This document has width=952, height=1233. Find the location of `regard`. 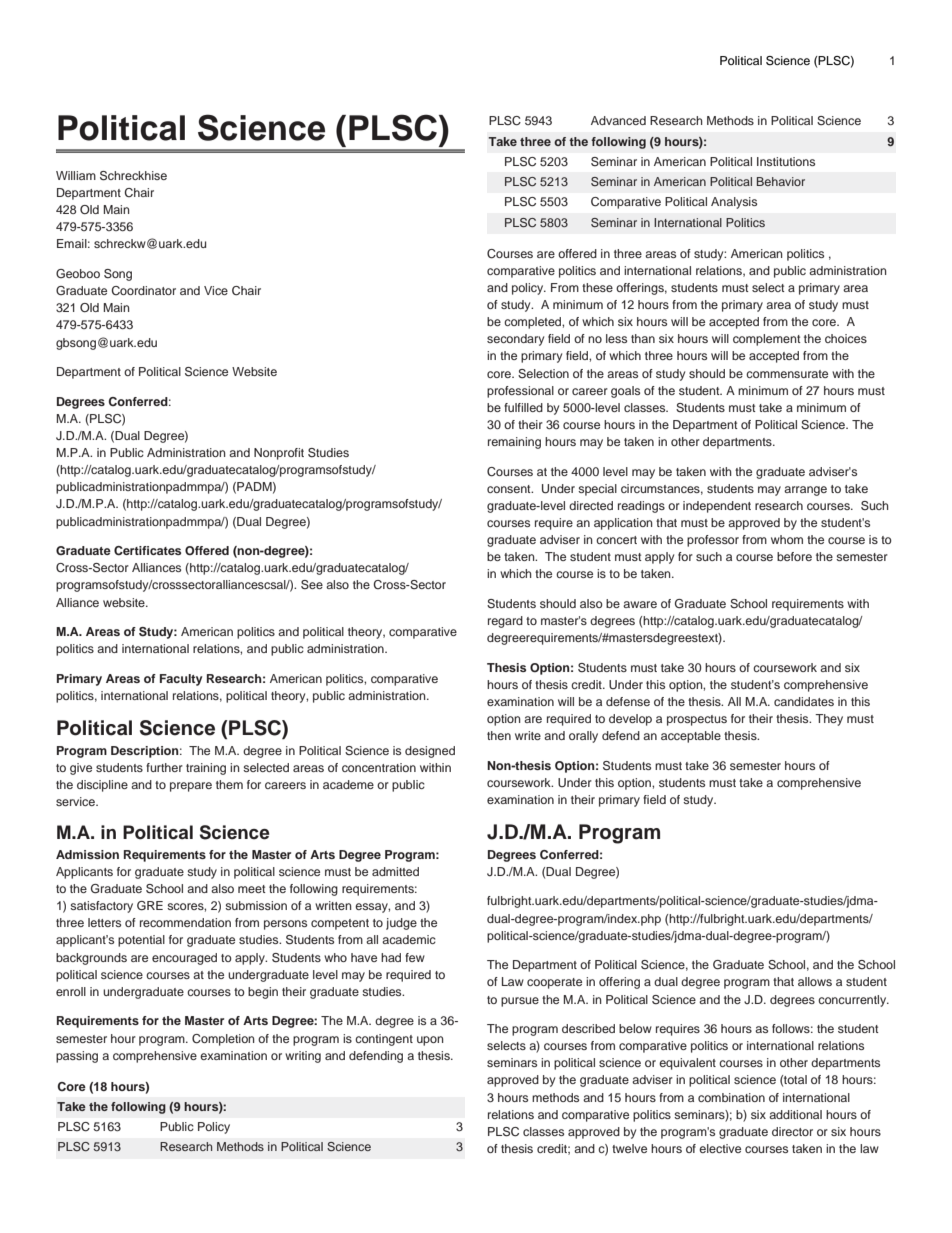

regard is located at coordinates (505, 622).
